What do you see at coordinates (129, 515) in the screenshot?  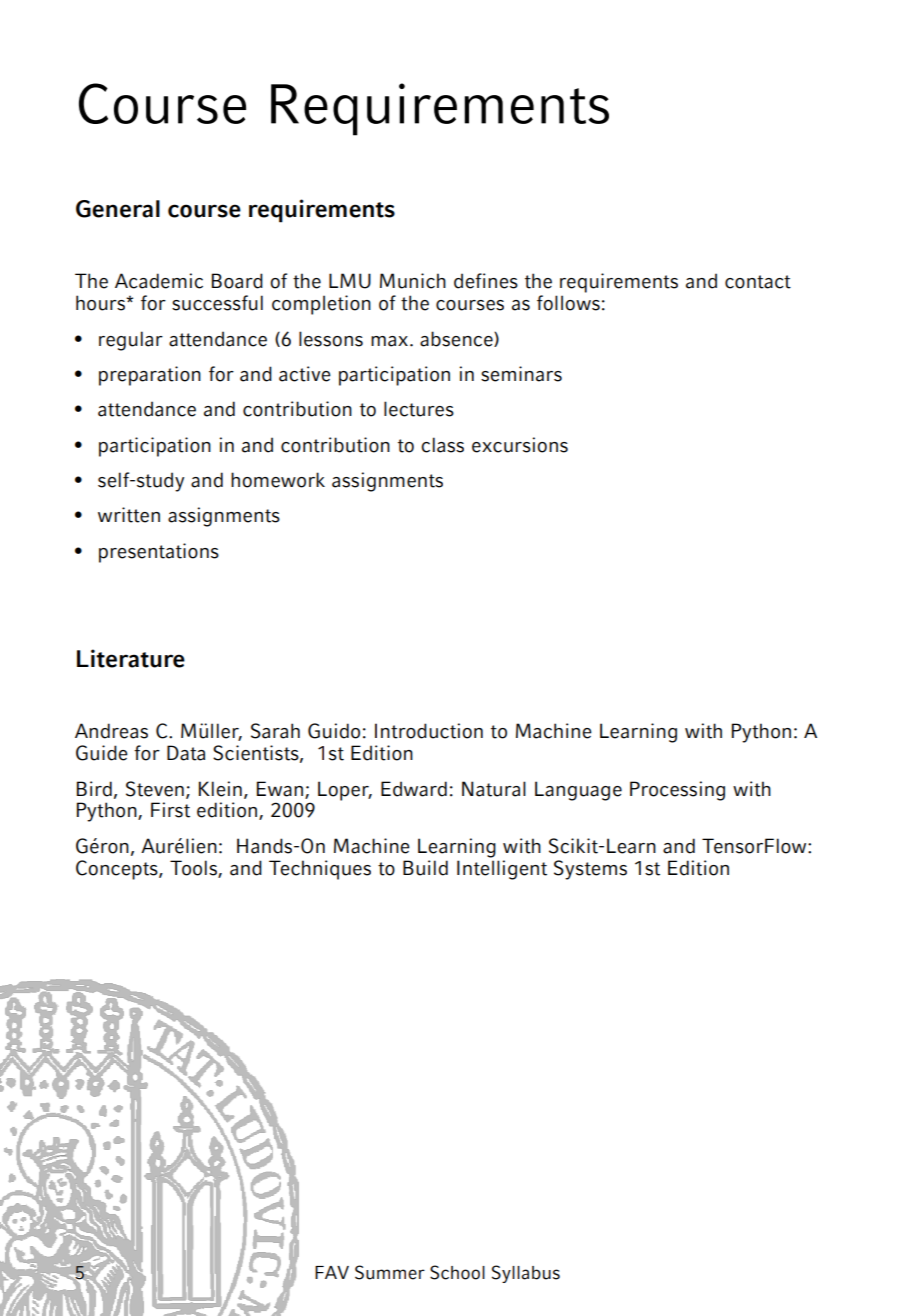 I see `written` at bounding box center [129, 515].
